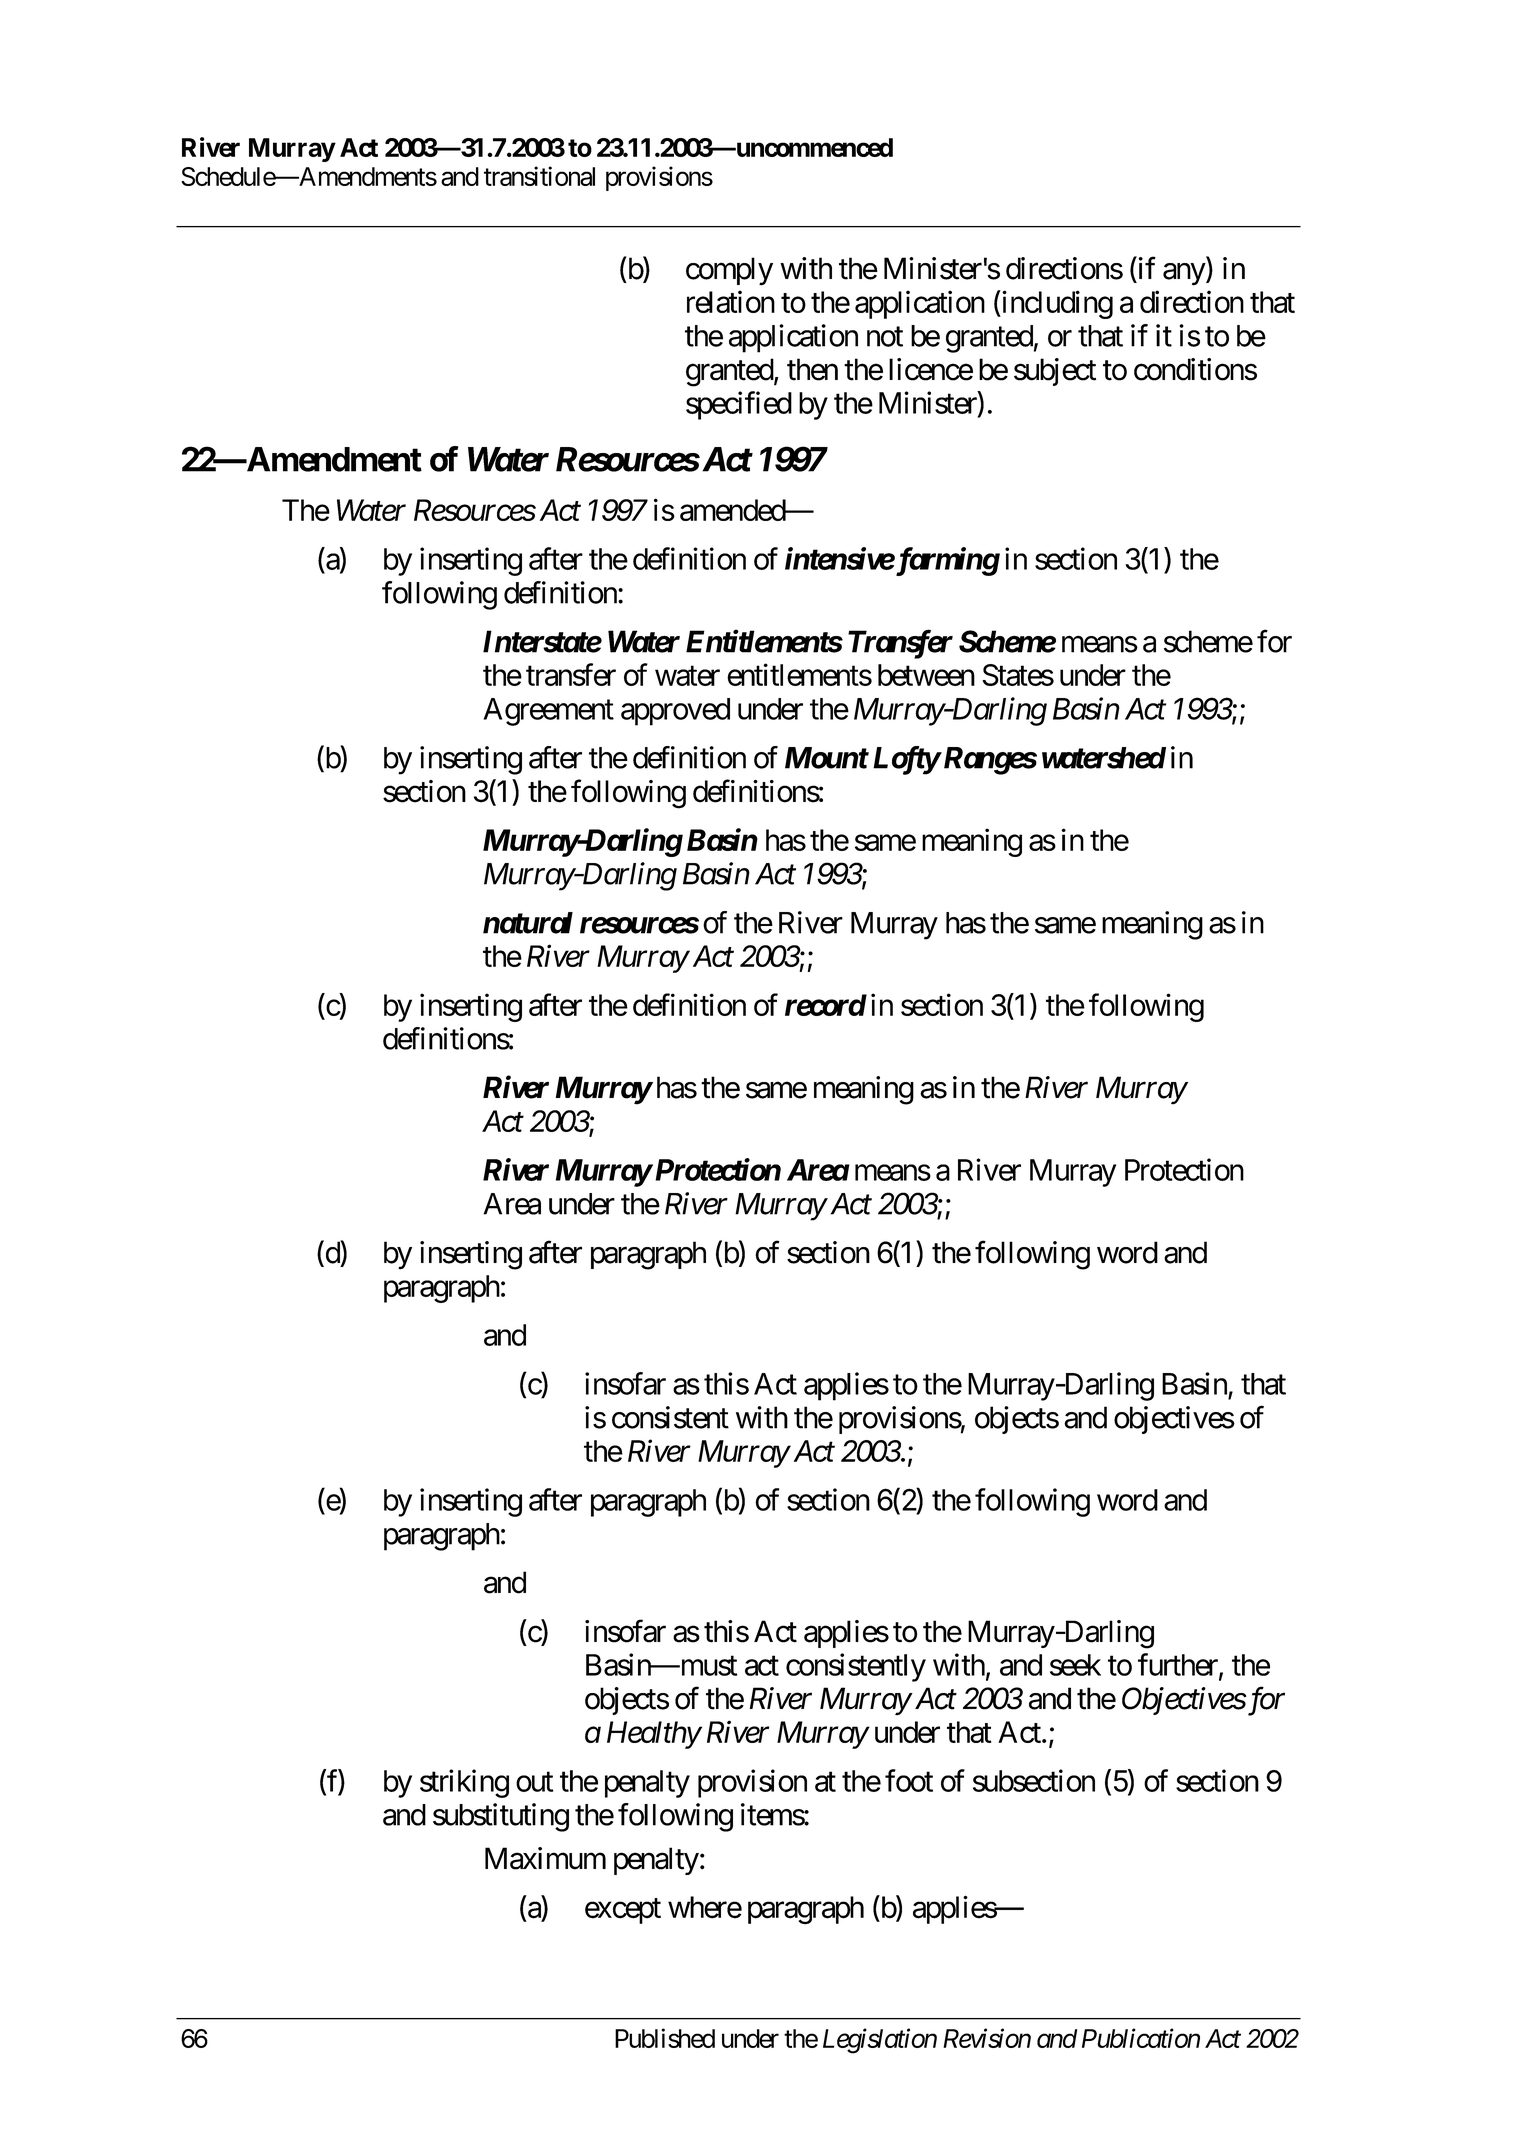 The height and width of the screenshot is (2140, 1513). I want to click on not, so click(885, 337).
